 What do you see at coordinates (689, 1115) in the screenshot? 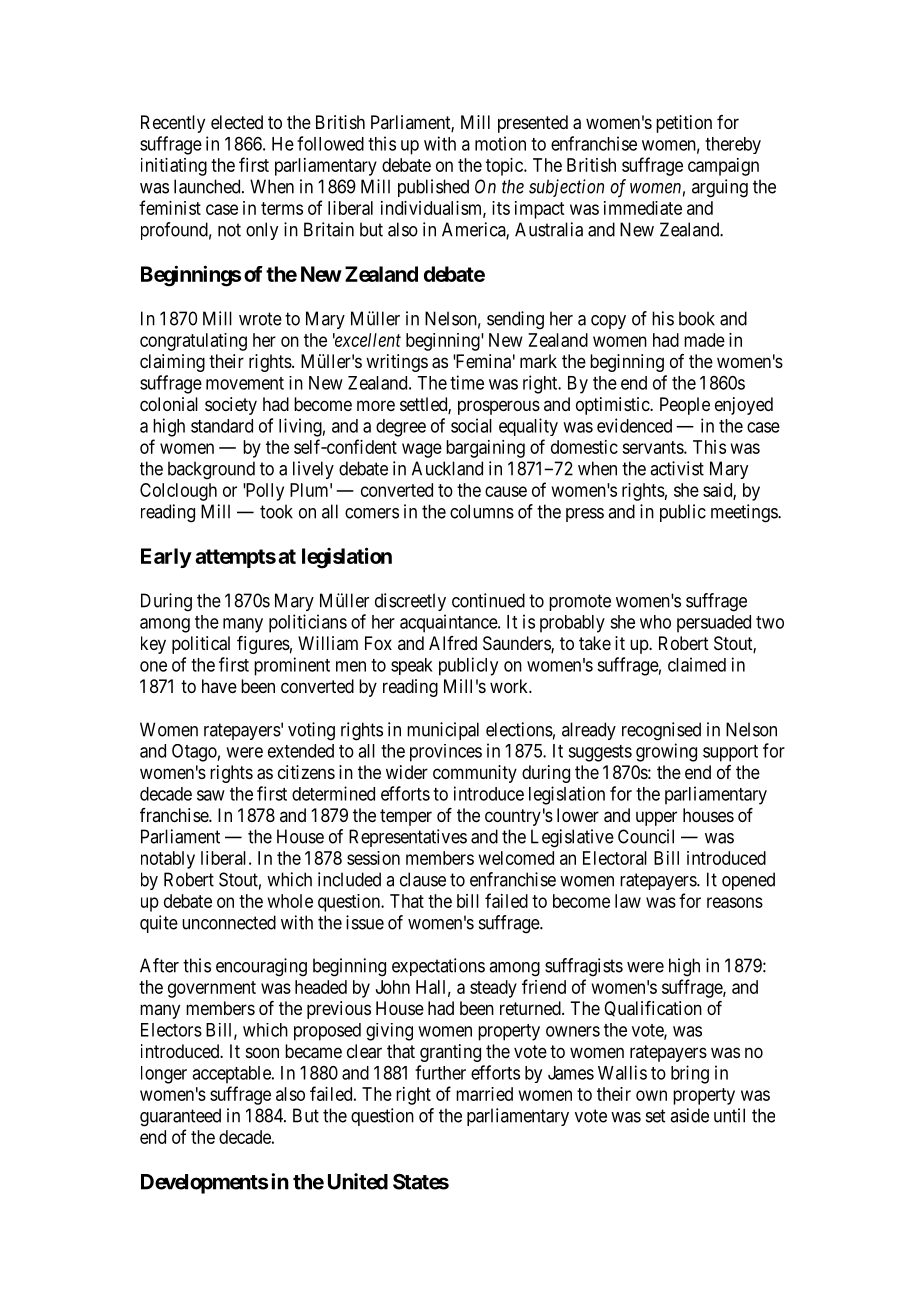
I see `aside` at bounding box center [689, 1115].
